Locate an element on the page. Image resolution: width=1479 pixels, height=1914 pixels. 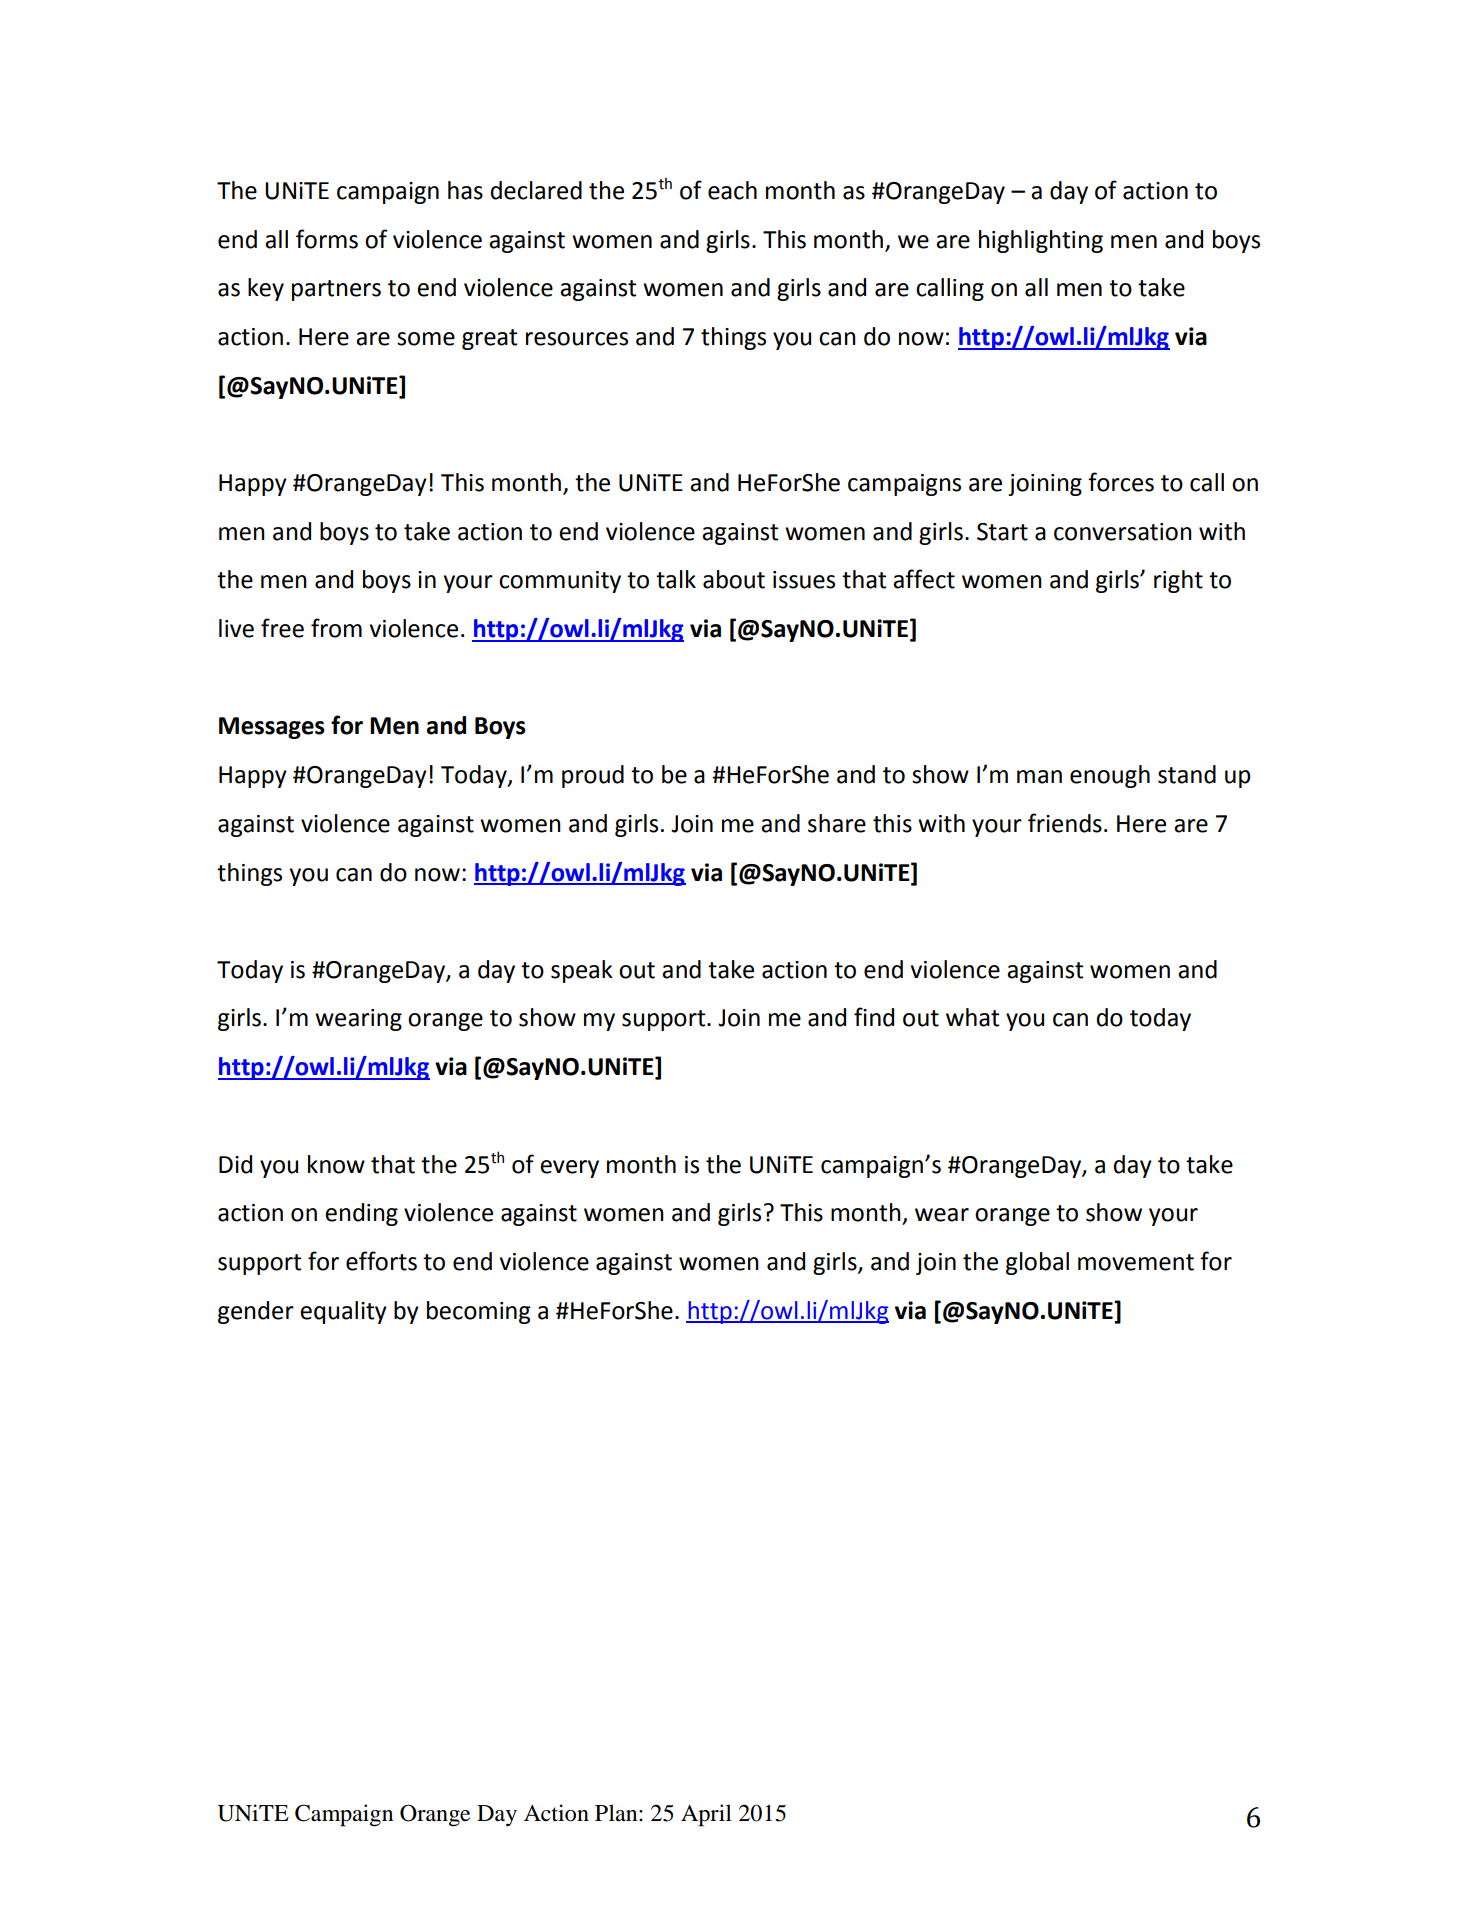
each is located at coordinates (732, 190).
